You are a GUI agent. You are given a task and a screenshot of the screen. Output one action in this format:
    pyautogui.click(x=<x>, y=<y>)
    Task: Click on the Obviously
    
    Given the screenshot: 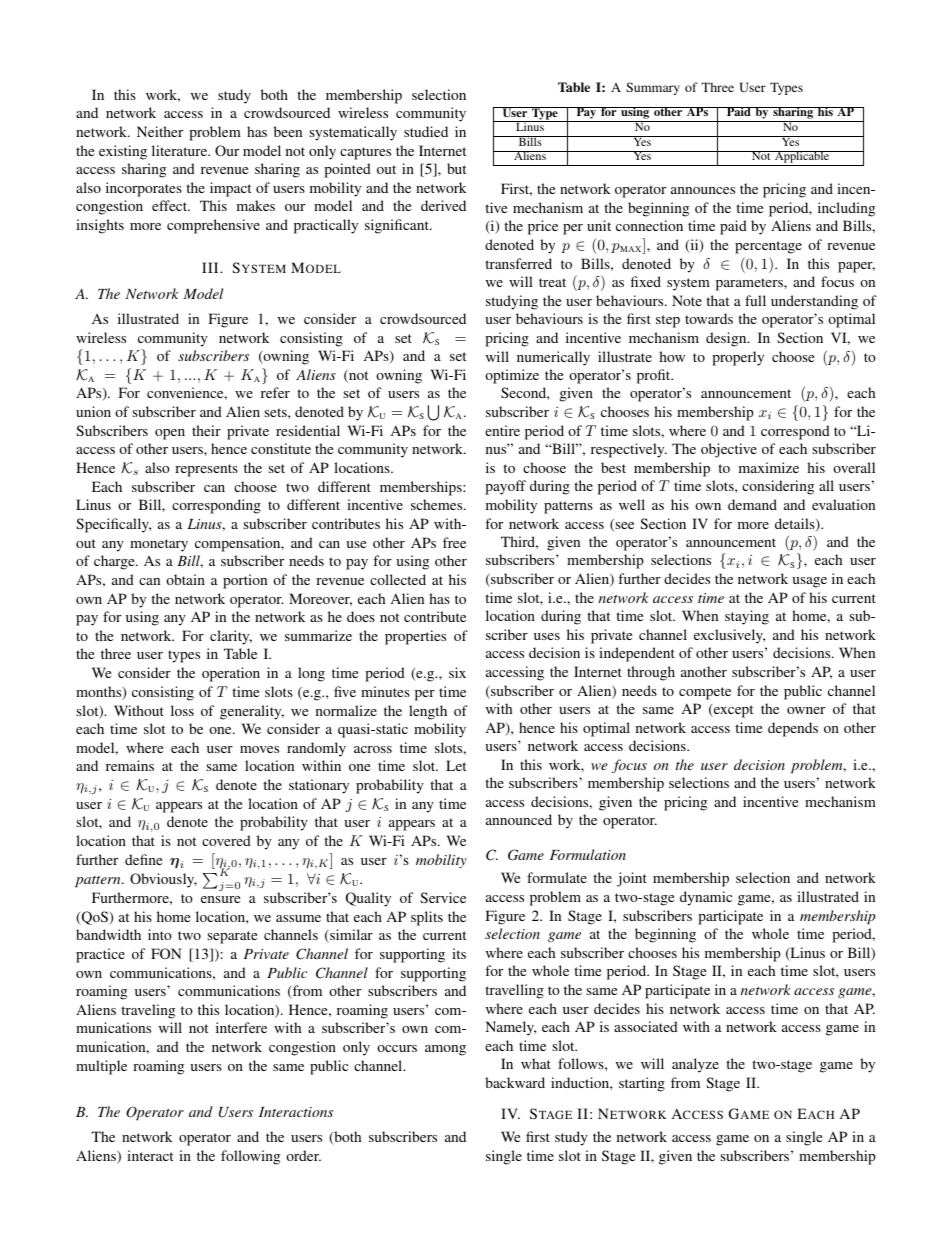 What is the action you would take?
    pyautogui.click(x=163, y=880)
